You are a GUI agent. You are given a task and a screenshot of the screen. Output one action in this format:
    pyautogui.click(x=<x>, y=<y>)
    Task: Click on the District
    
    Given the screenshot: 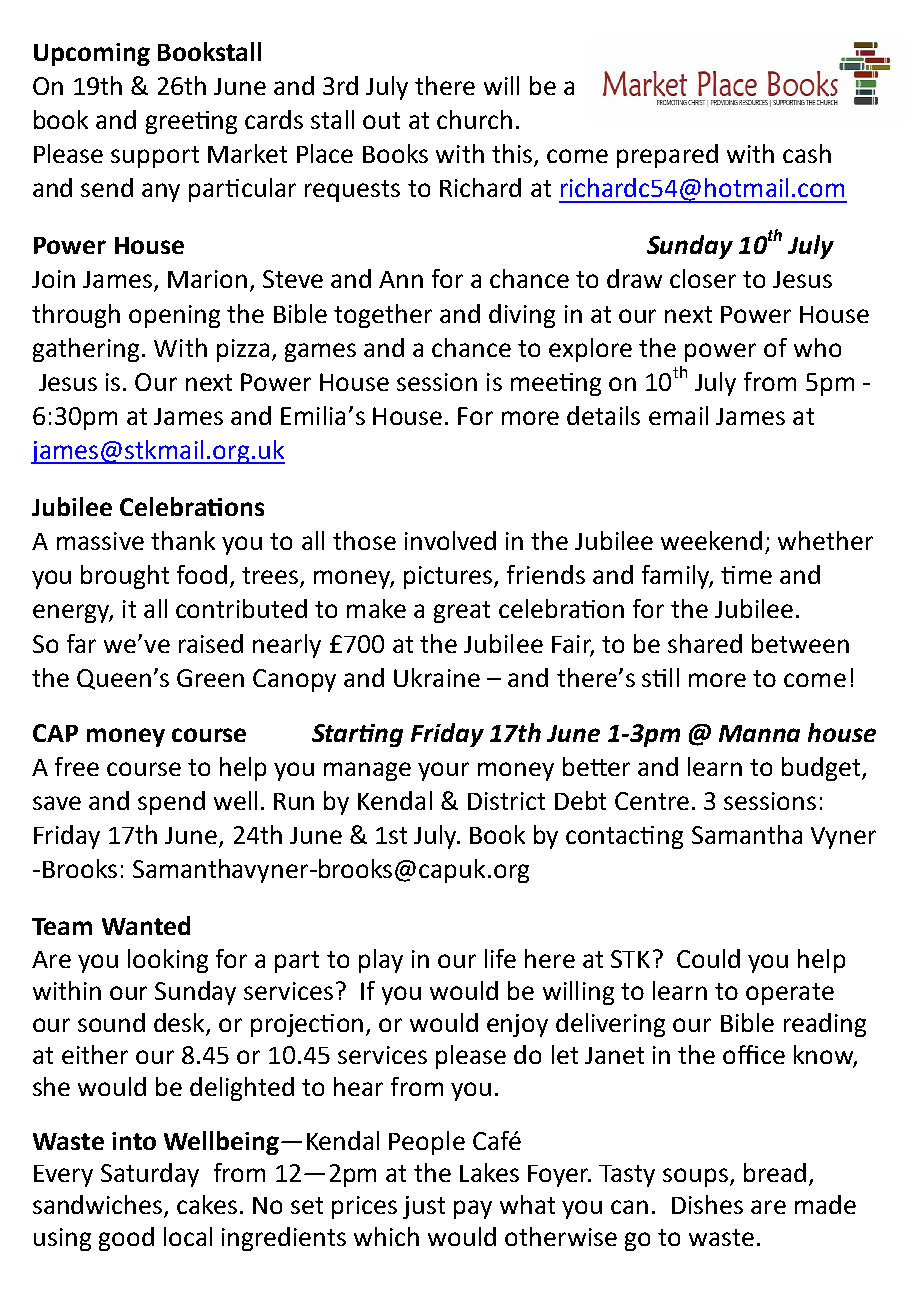 What is the action you would take?
    pyautogui.click(x=506, y=801)
